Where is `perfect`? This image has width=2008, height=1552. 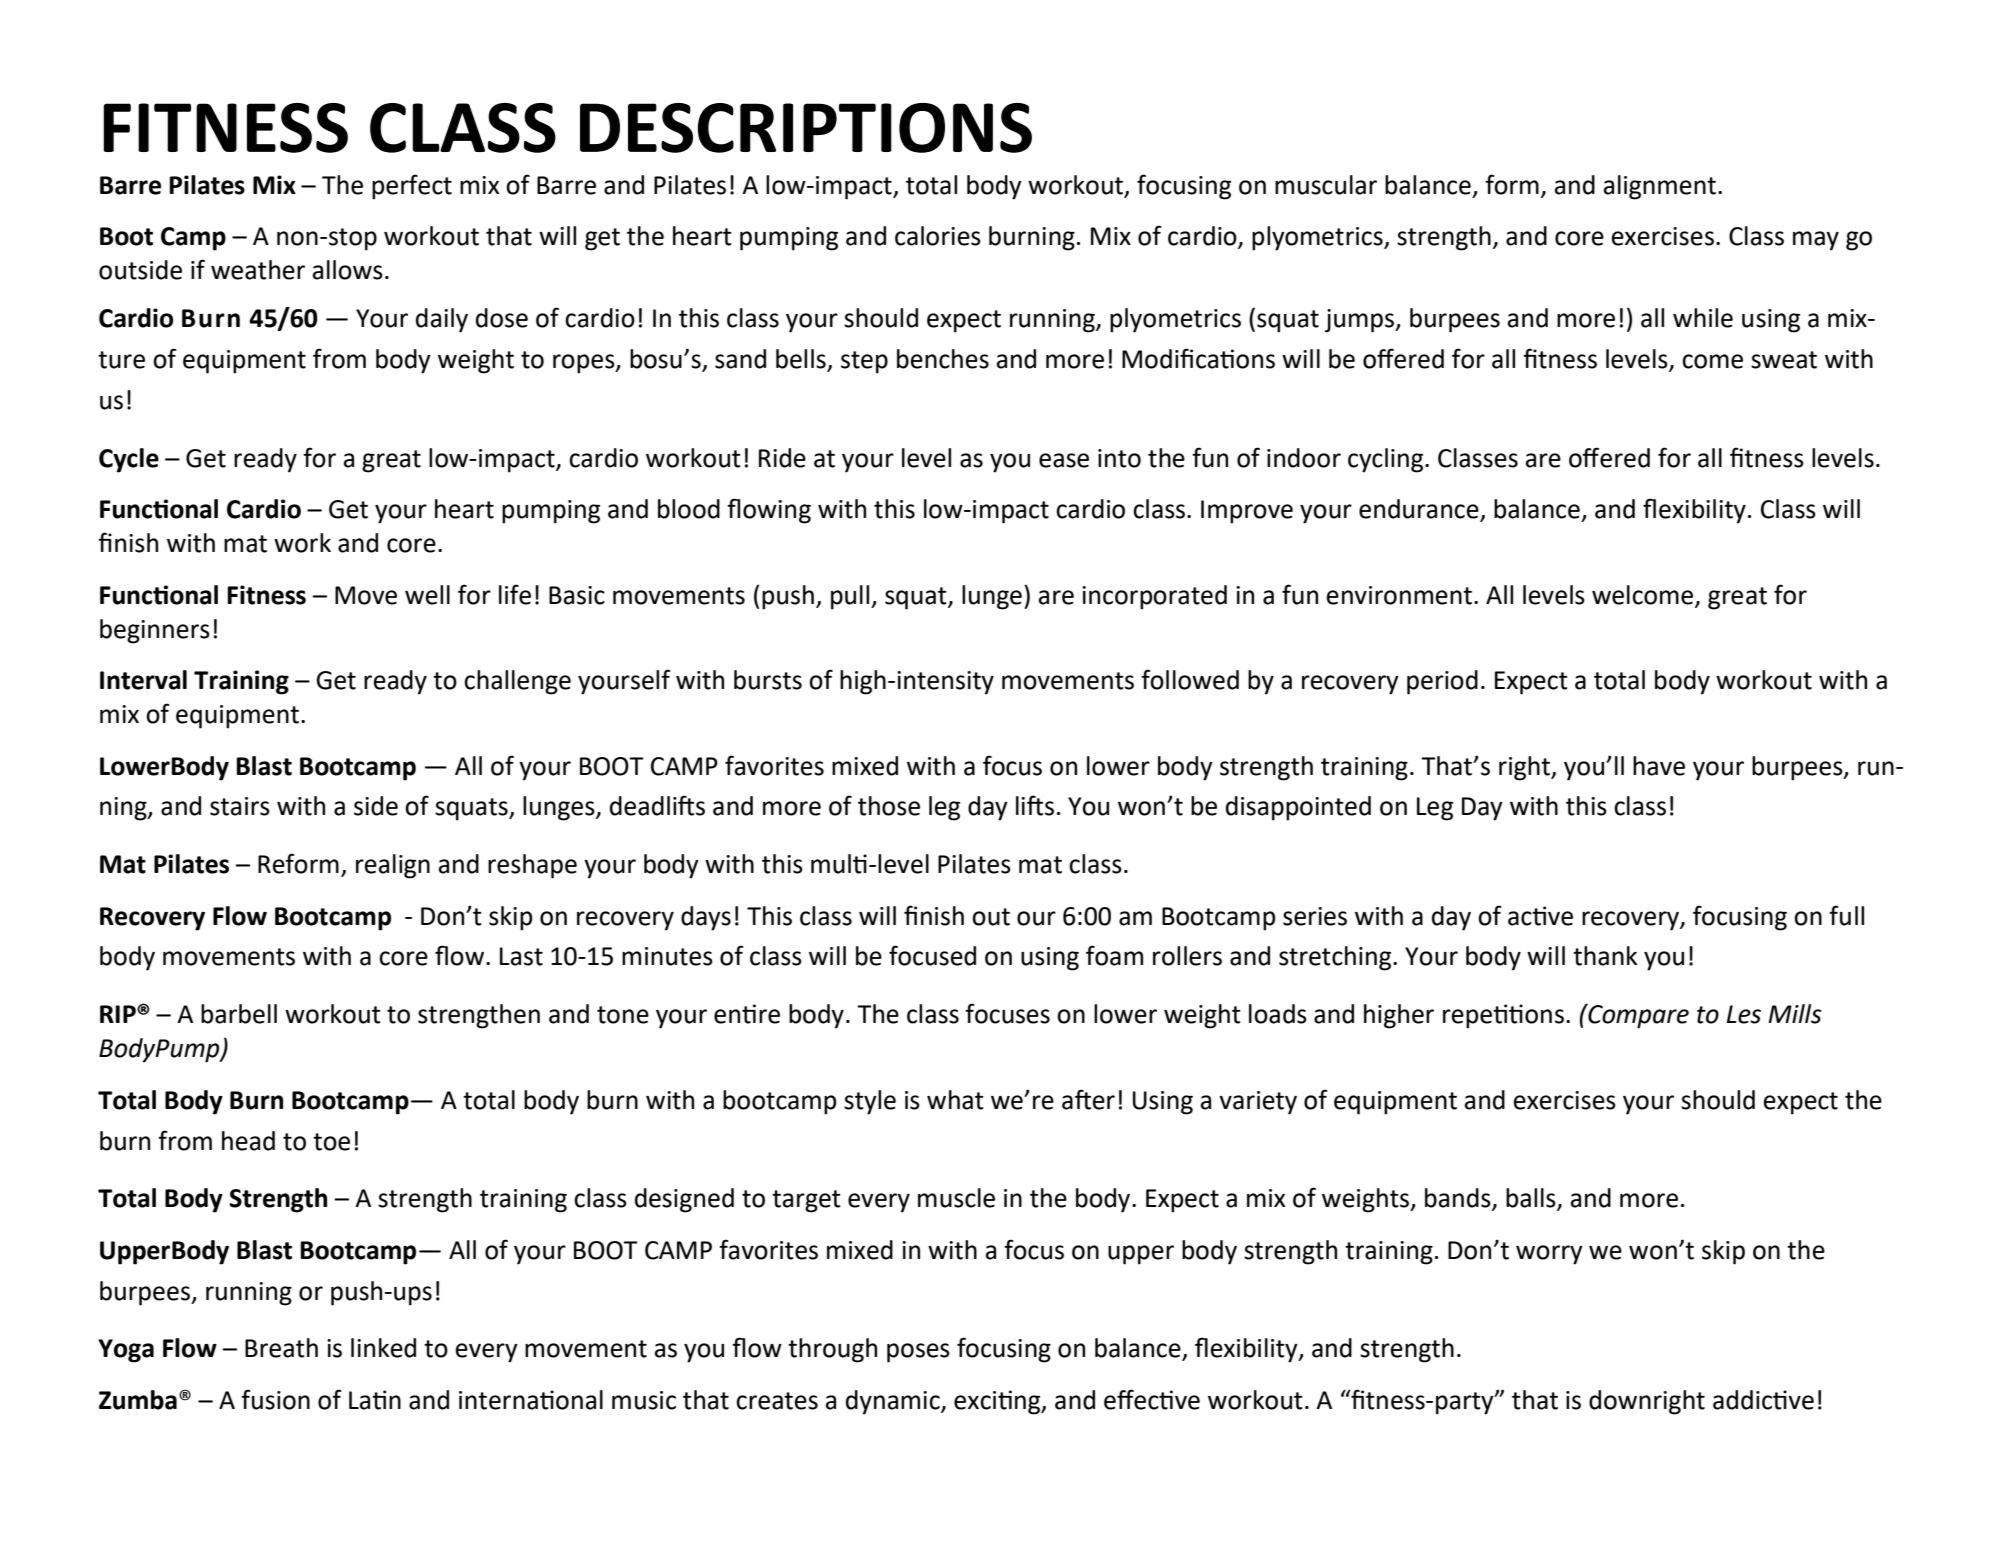
perfect is located at coordinates (412, 187).
